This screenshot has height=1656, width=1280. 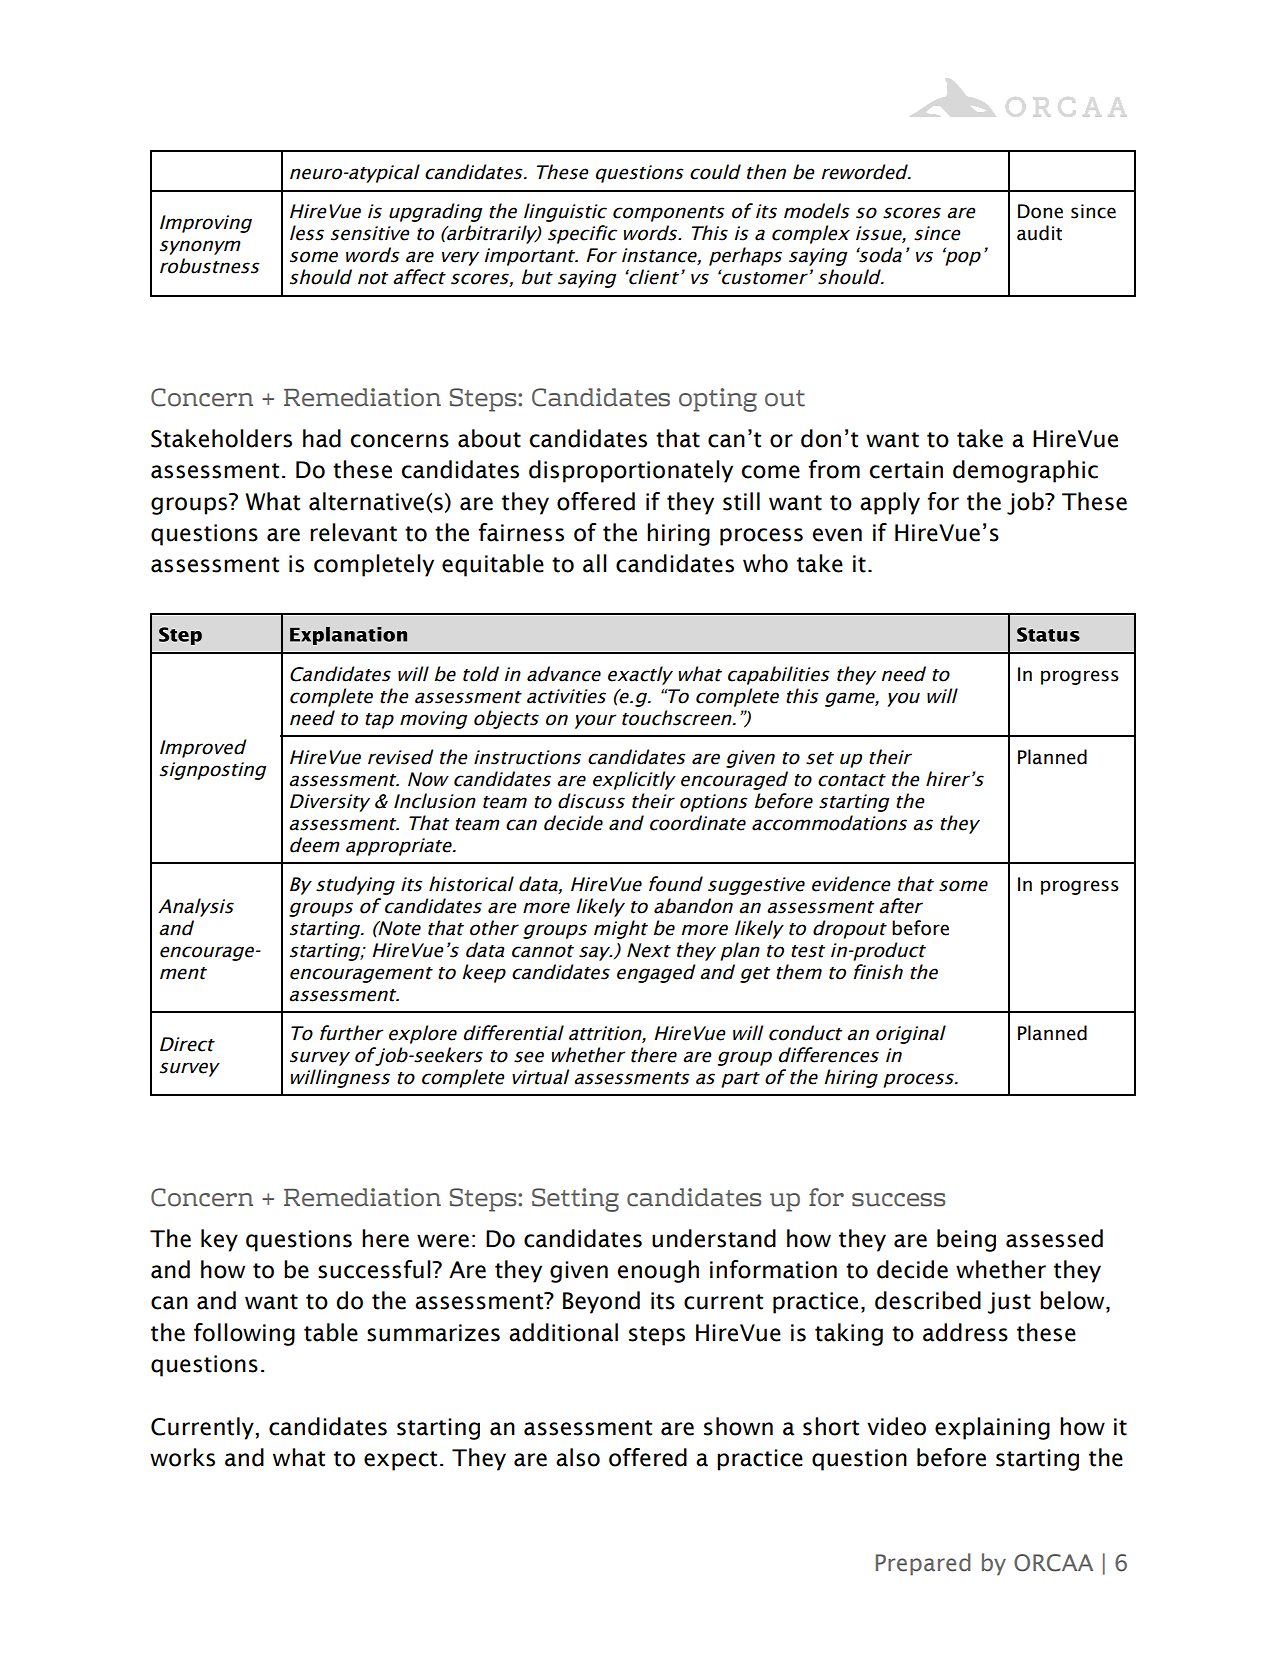 I want to click on Setting, so click(x=575, y=1200).
